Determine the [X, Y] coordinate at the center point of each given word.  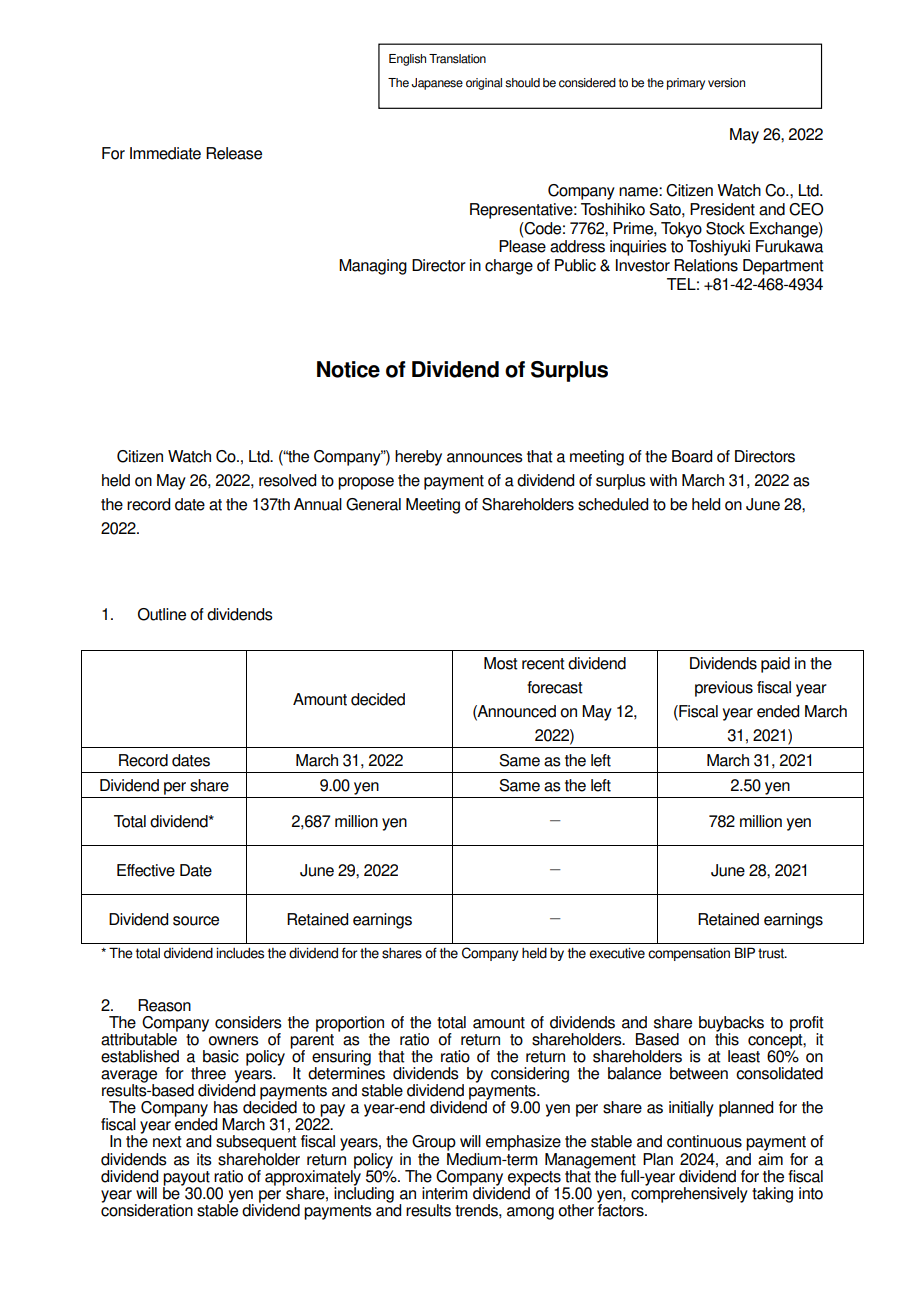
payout [187, 1179]
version [726, 83]
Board [692, 456]
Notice [348, 369]
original [484, 84]
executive [617, 953]
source [196, 921]
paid [775, 665]
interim [445, 1193]
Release [234, 153]
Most [501, 663]
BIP [745, 952]
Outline [162, 614]
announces [485, 458]
